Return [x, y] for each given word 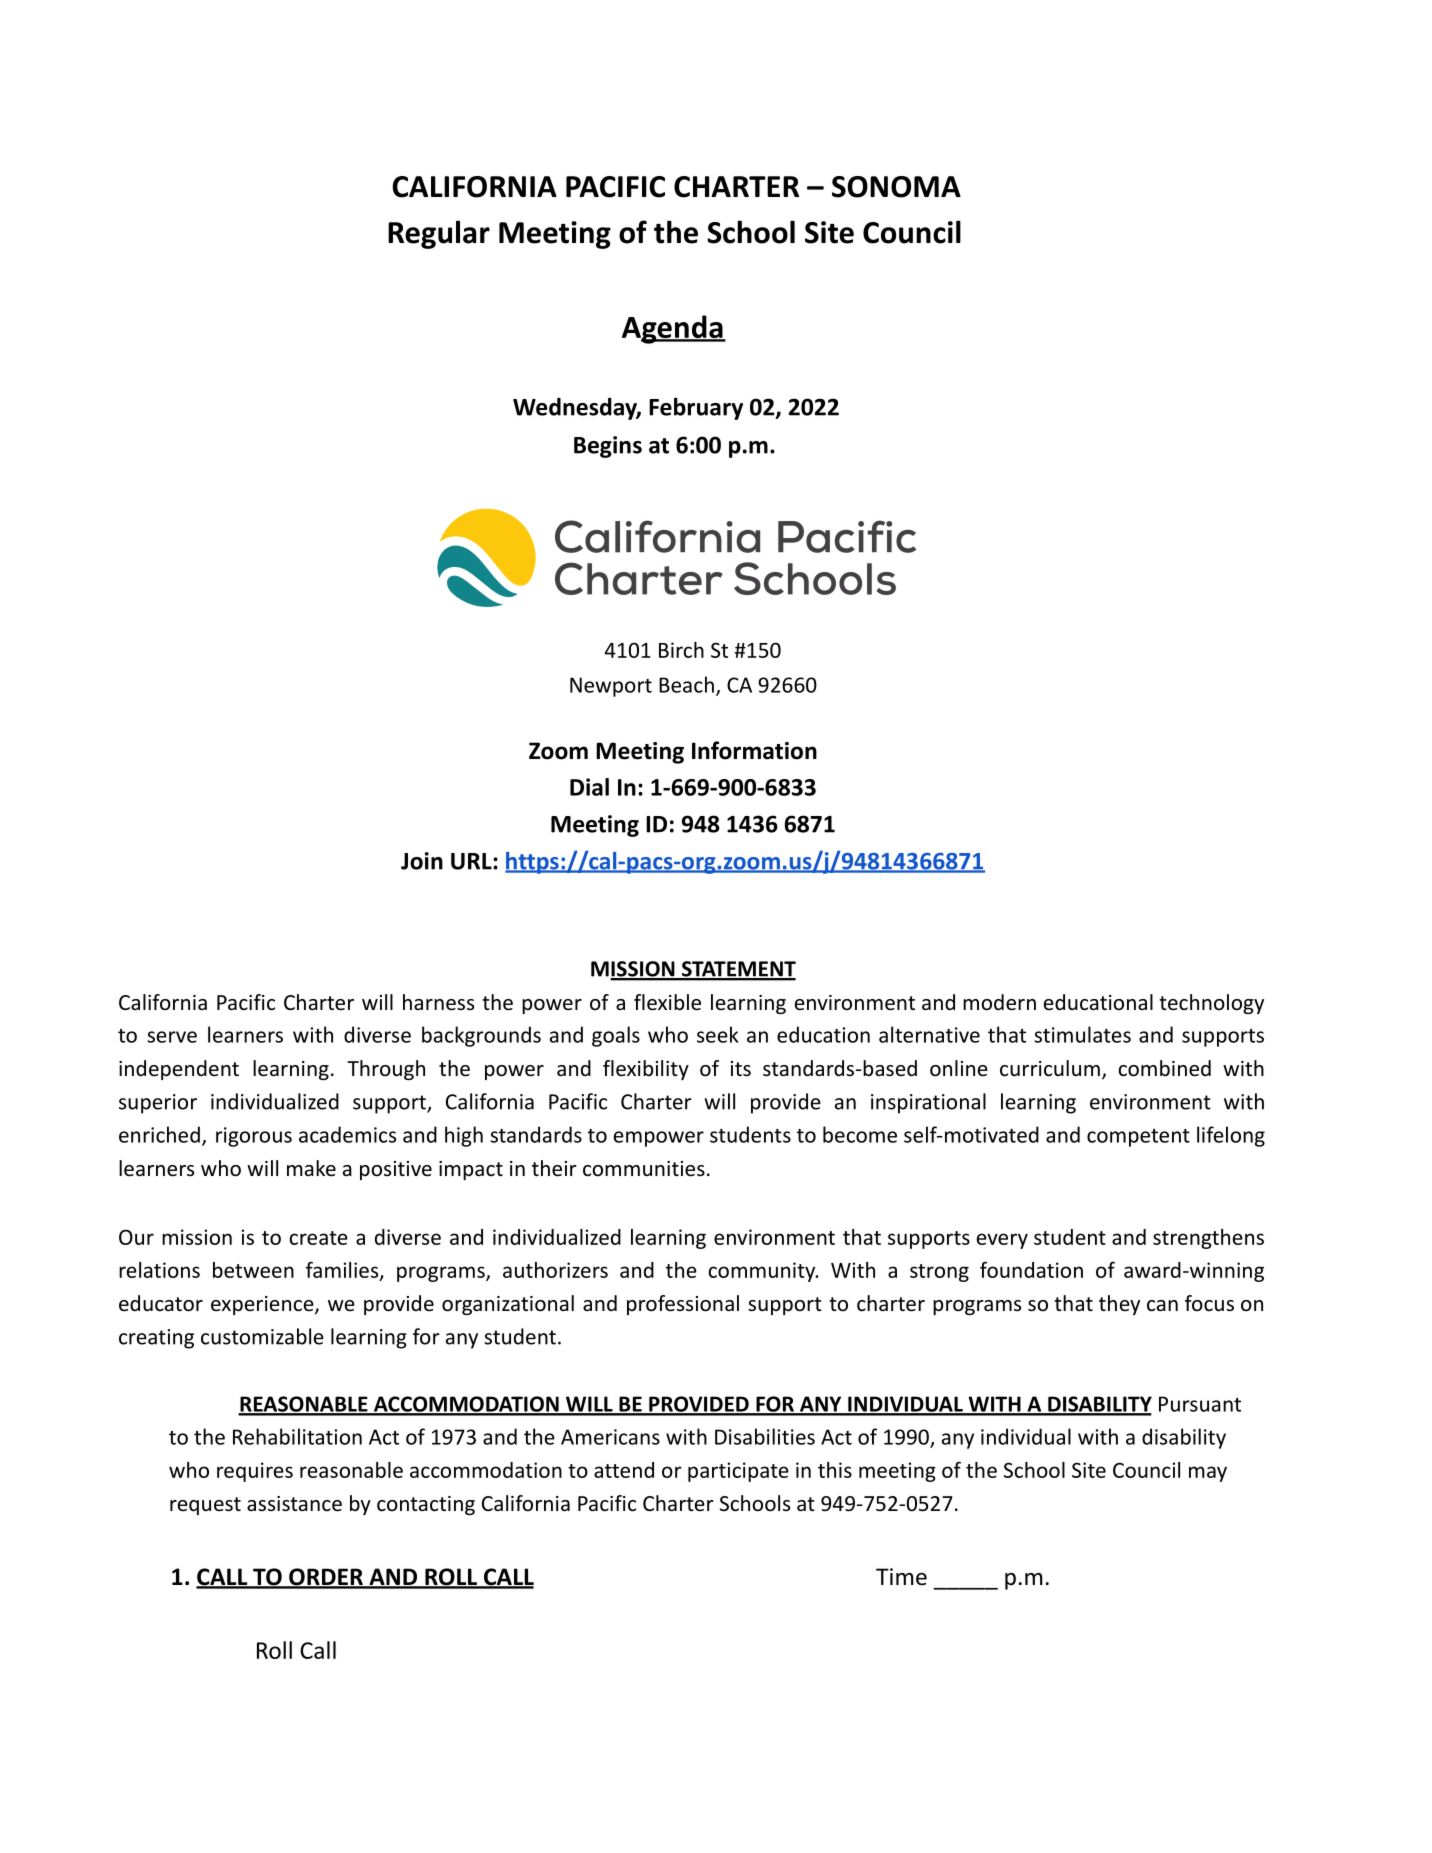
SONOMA [896, 187]
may [1208, 1474]
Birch [681, 650]
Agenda [673, 329]
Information [754, 750]
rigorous [254, 1137]
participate [738, 1472]
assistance [294, 1504]
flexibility [646, 1070]
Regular [439, 234]
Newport [611, 687]
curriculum [1050, 1068]
